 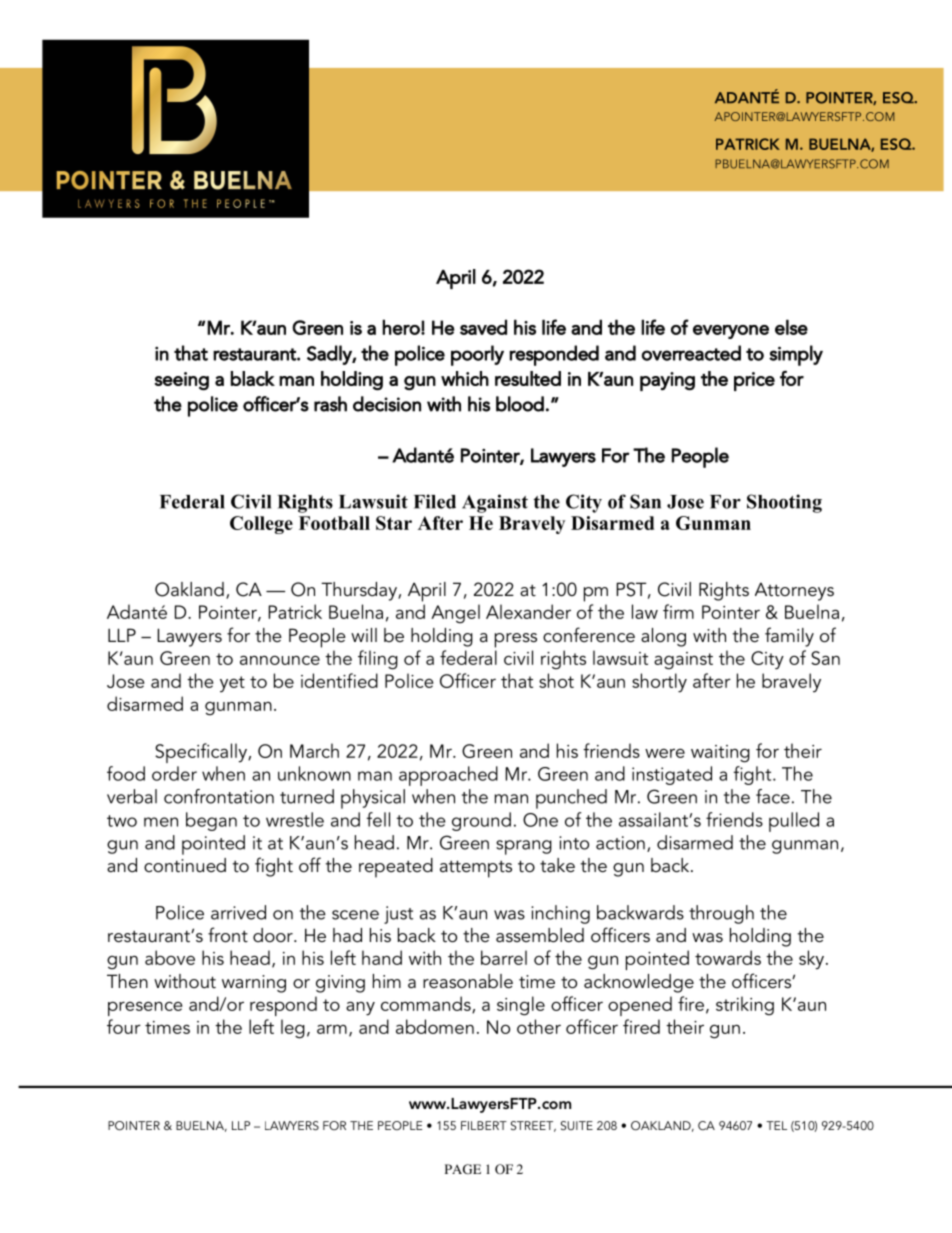 What do you see at coordinates (731, 332) in the image?
I see `everyone` at bounding box center [731, 332].
